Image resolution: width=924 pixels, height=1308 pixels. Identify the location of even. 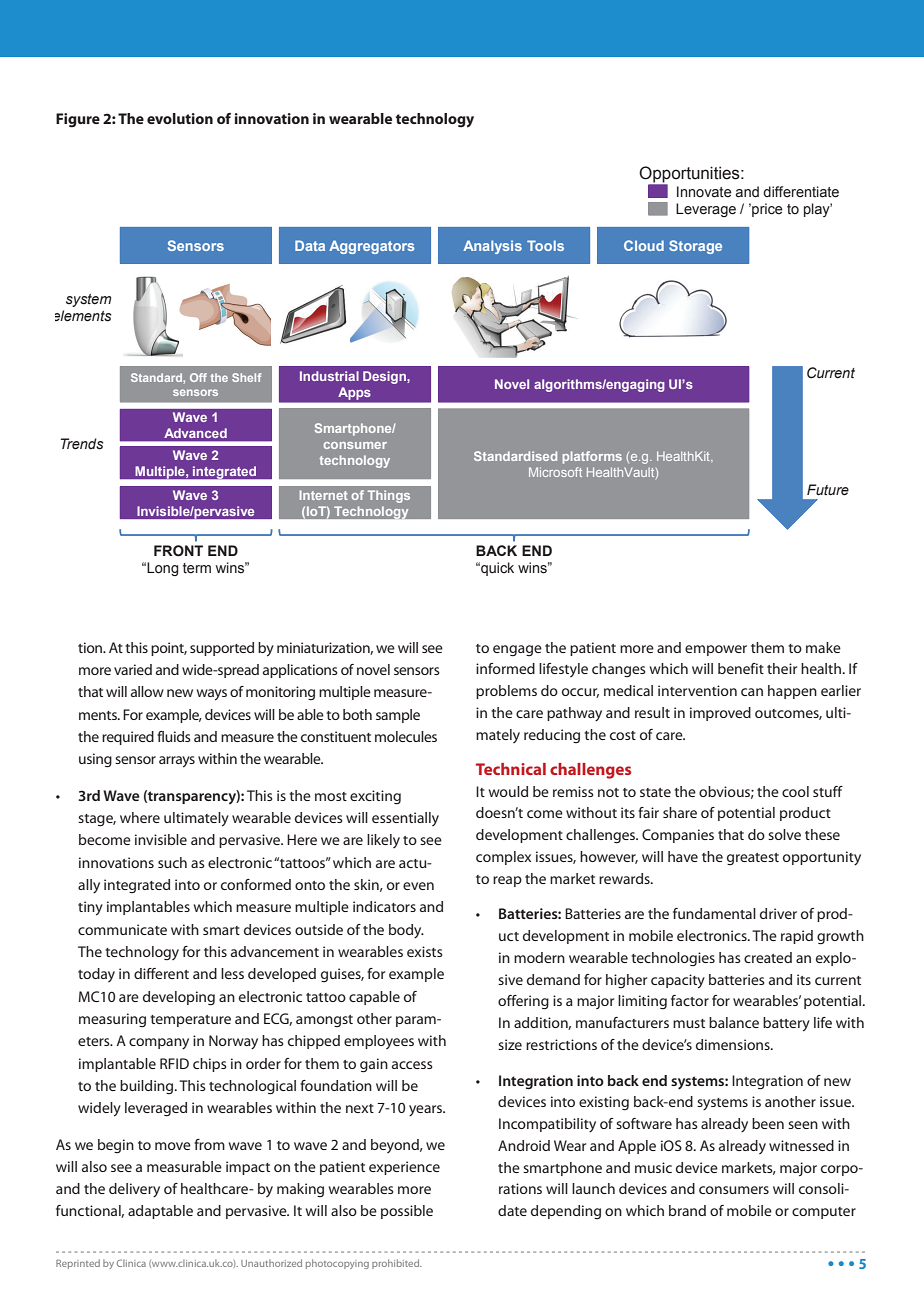
(418, 886).
